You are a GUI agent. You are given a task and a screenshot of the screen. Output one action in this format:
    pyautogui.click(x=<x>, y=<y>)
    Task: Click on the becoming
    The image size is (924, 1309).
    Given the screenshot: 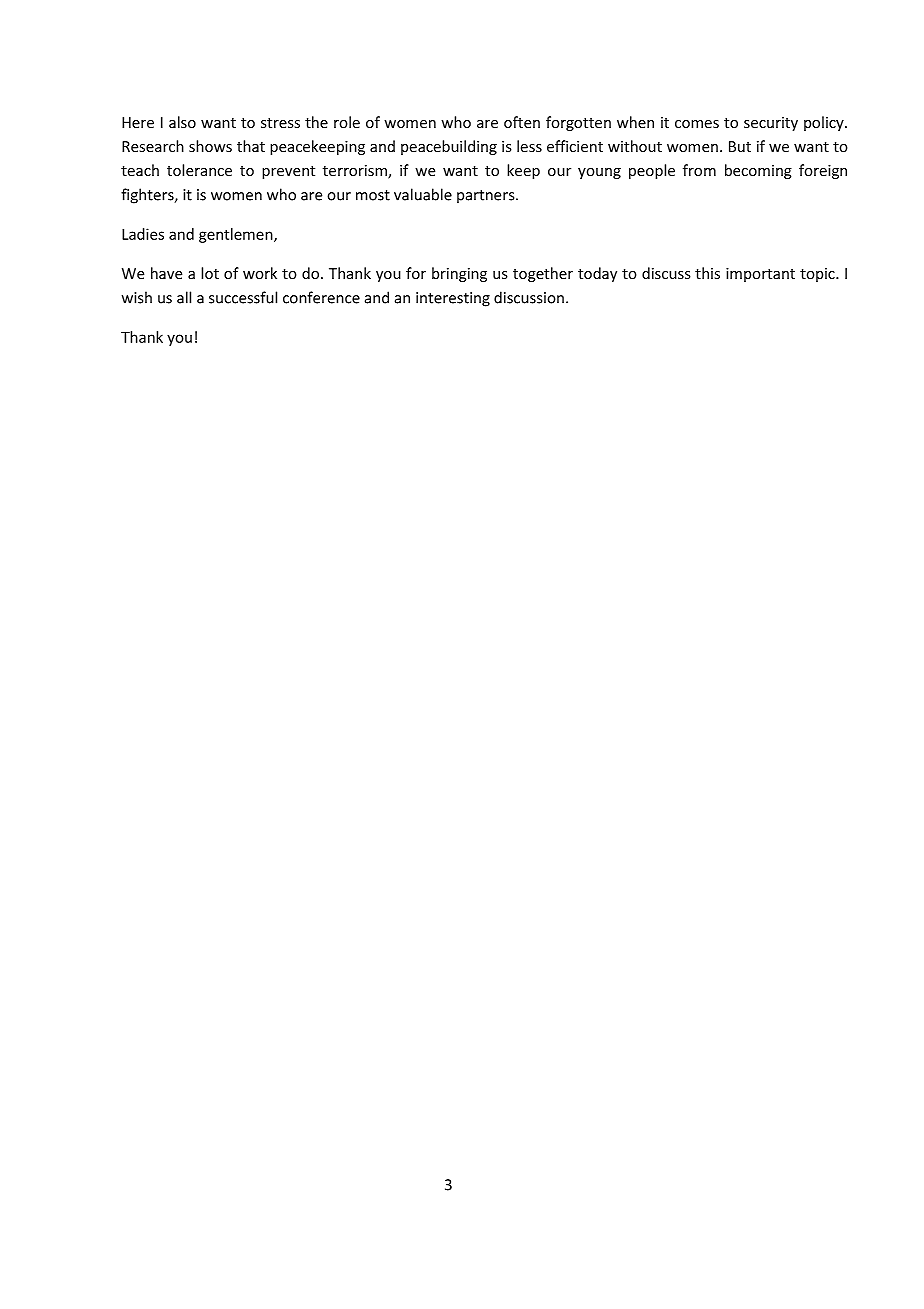 What is the action you would take?
    pyautogui.click(x=758, y=171)
